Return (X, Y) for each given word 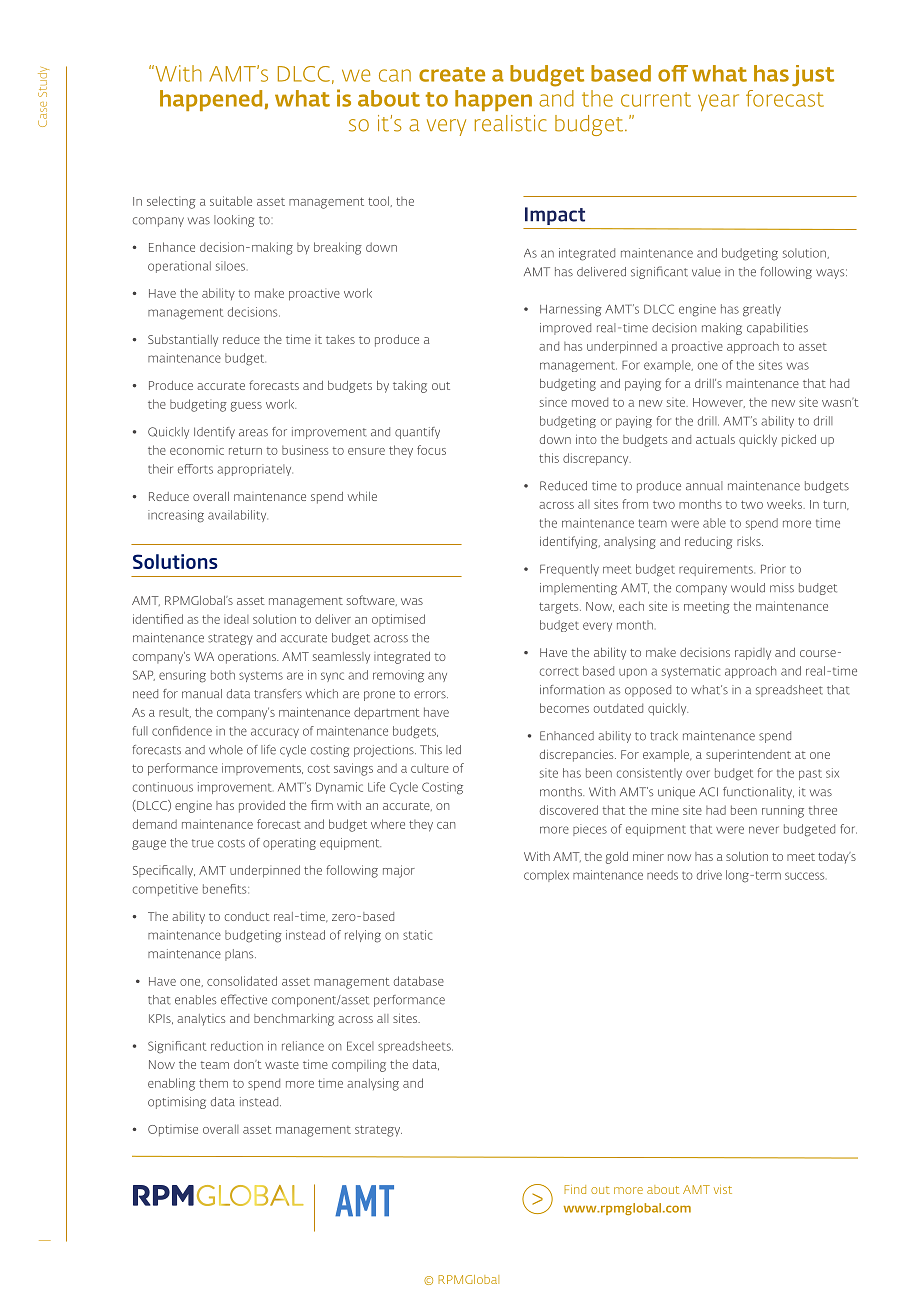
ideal (236, 619)
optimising (177, 1103)
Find (575, 1189)
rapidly (753, 654)
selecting (171, 202)
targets (560, 608)
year (718, 102)
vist (723, 1189)
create (452, 74)
